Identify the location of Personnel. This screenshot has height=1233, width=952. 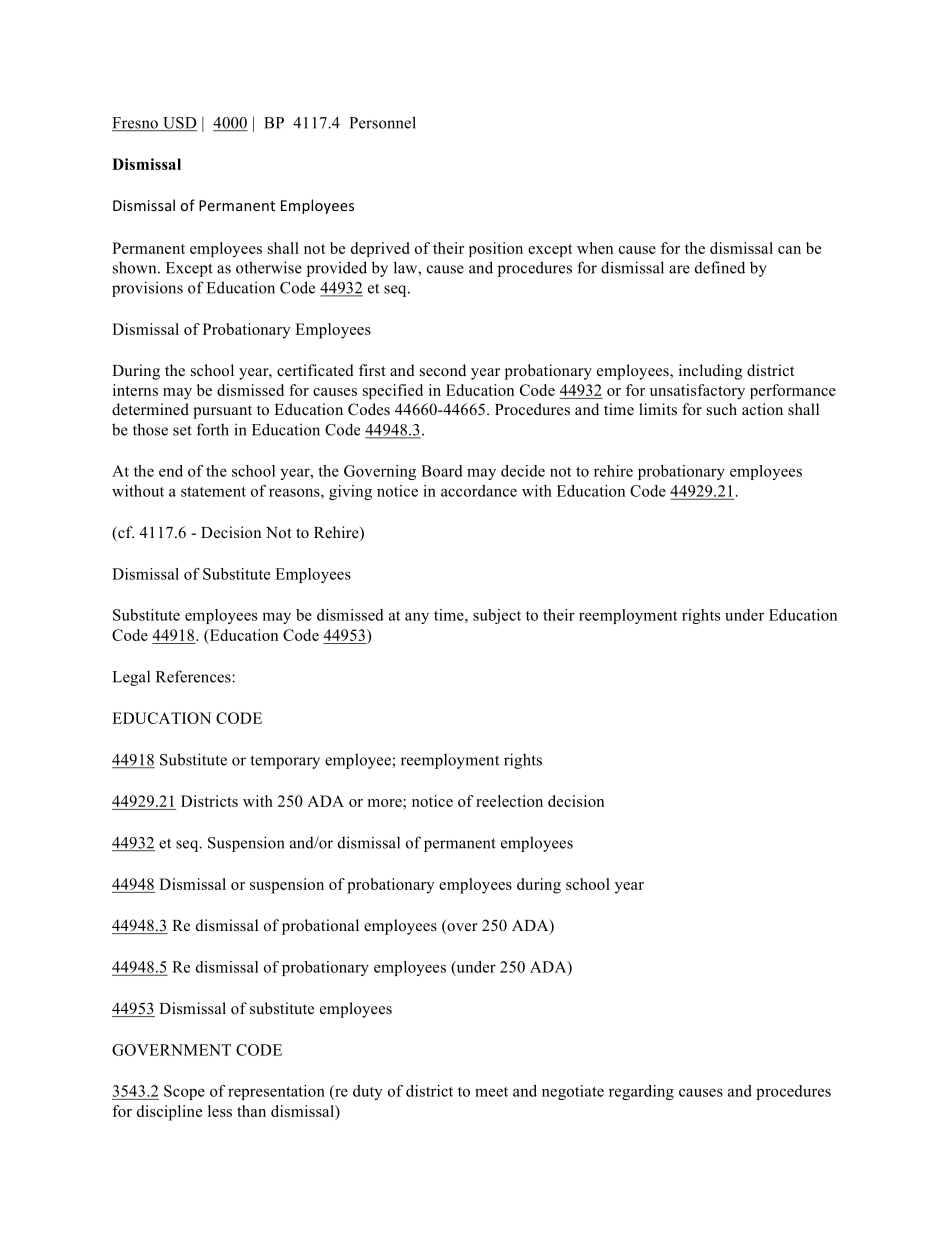
(382, 122).
